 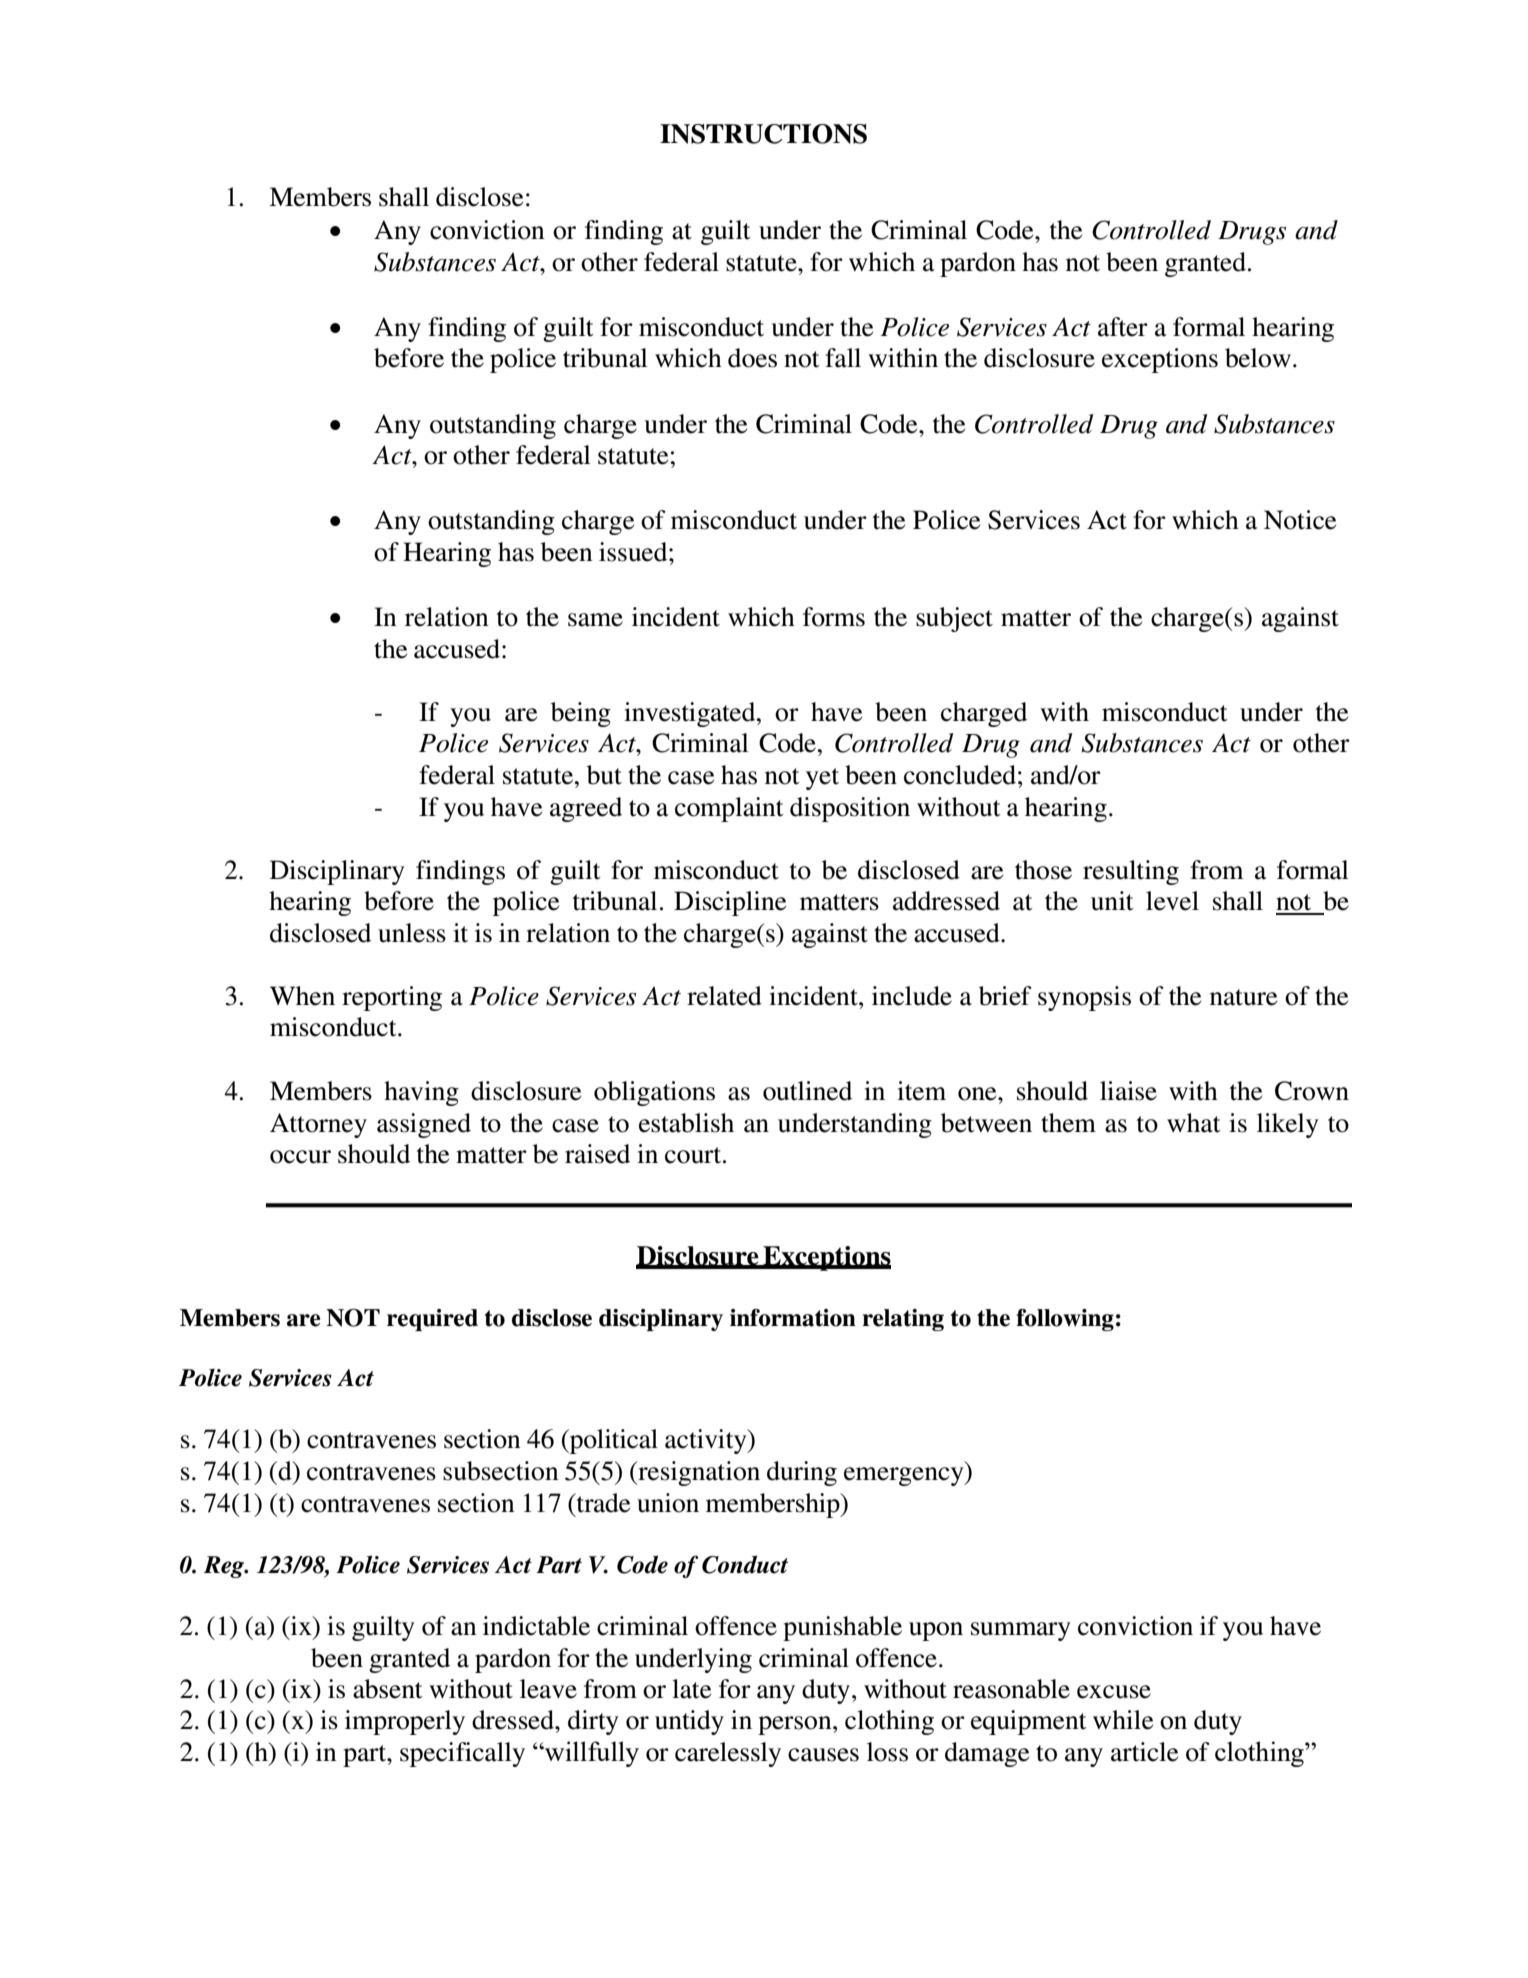 What do you see at coordinates (405, 1722) in the screenshot?
I see `improperly` at bounding box center [405, 1722].
